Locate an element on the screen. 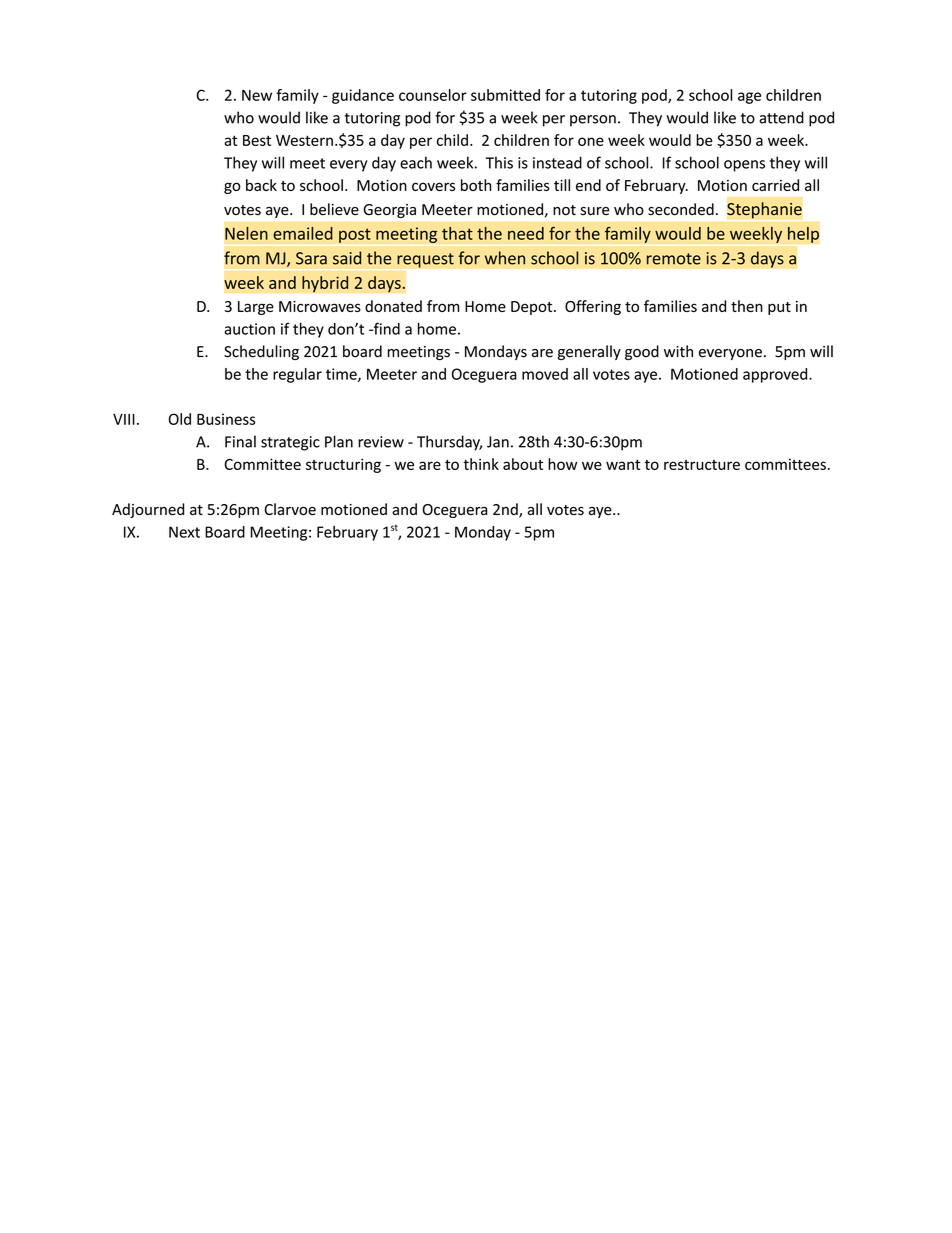 Image resolution: width=952 pixels, height=1233 pixels. counselor is located at coordinates (433, 95).
